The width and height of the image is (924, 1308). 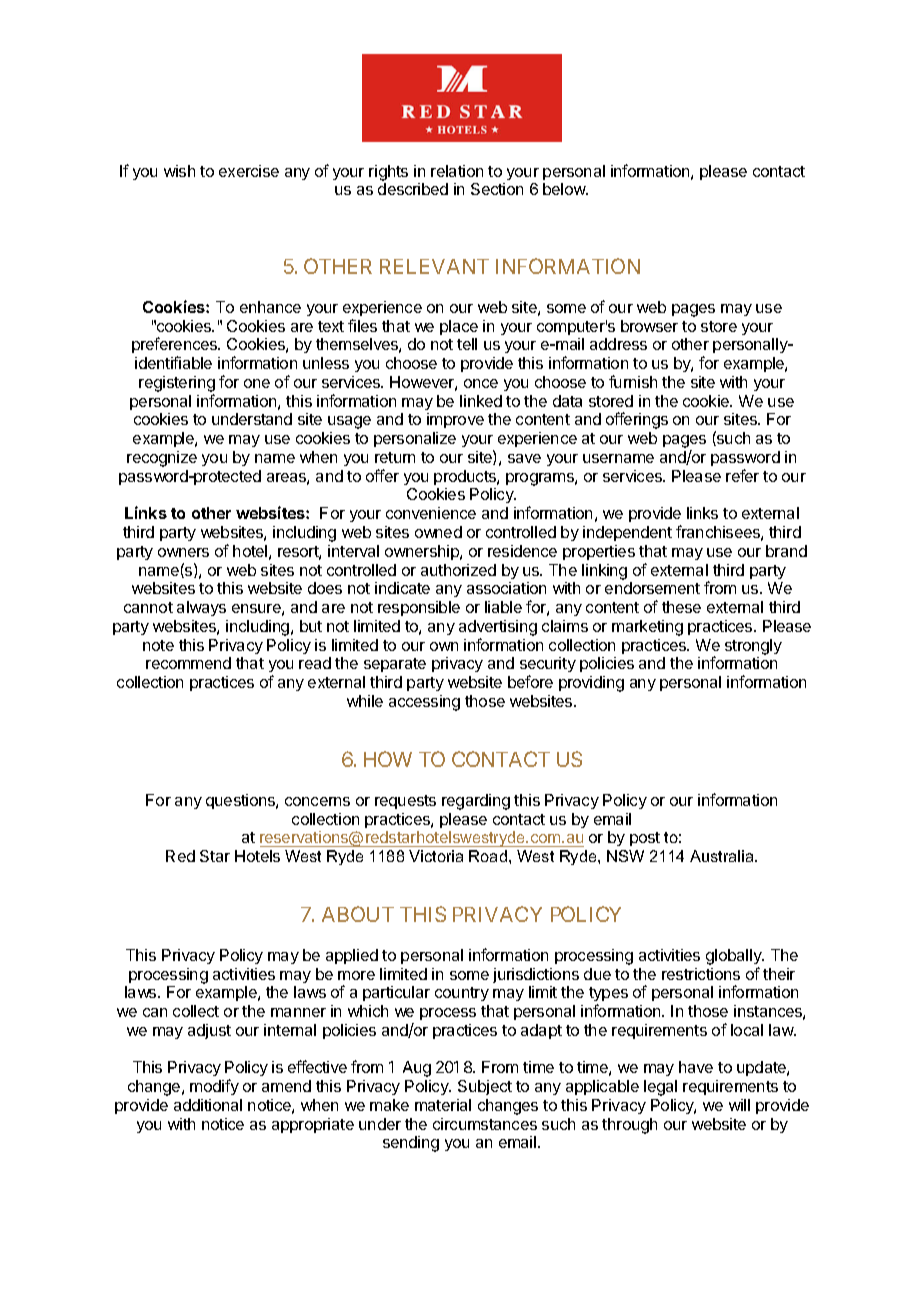 What do you see at coordinates (497, 189) in the image?
I see `Section` at bounding box center [497, 189].
